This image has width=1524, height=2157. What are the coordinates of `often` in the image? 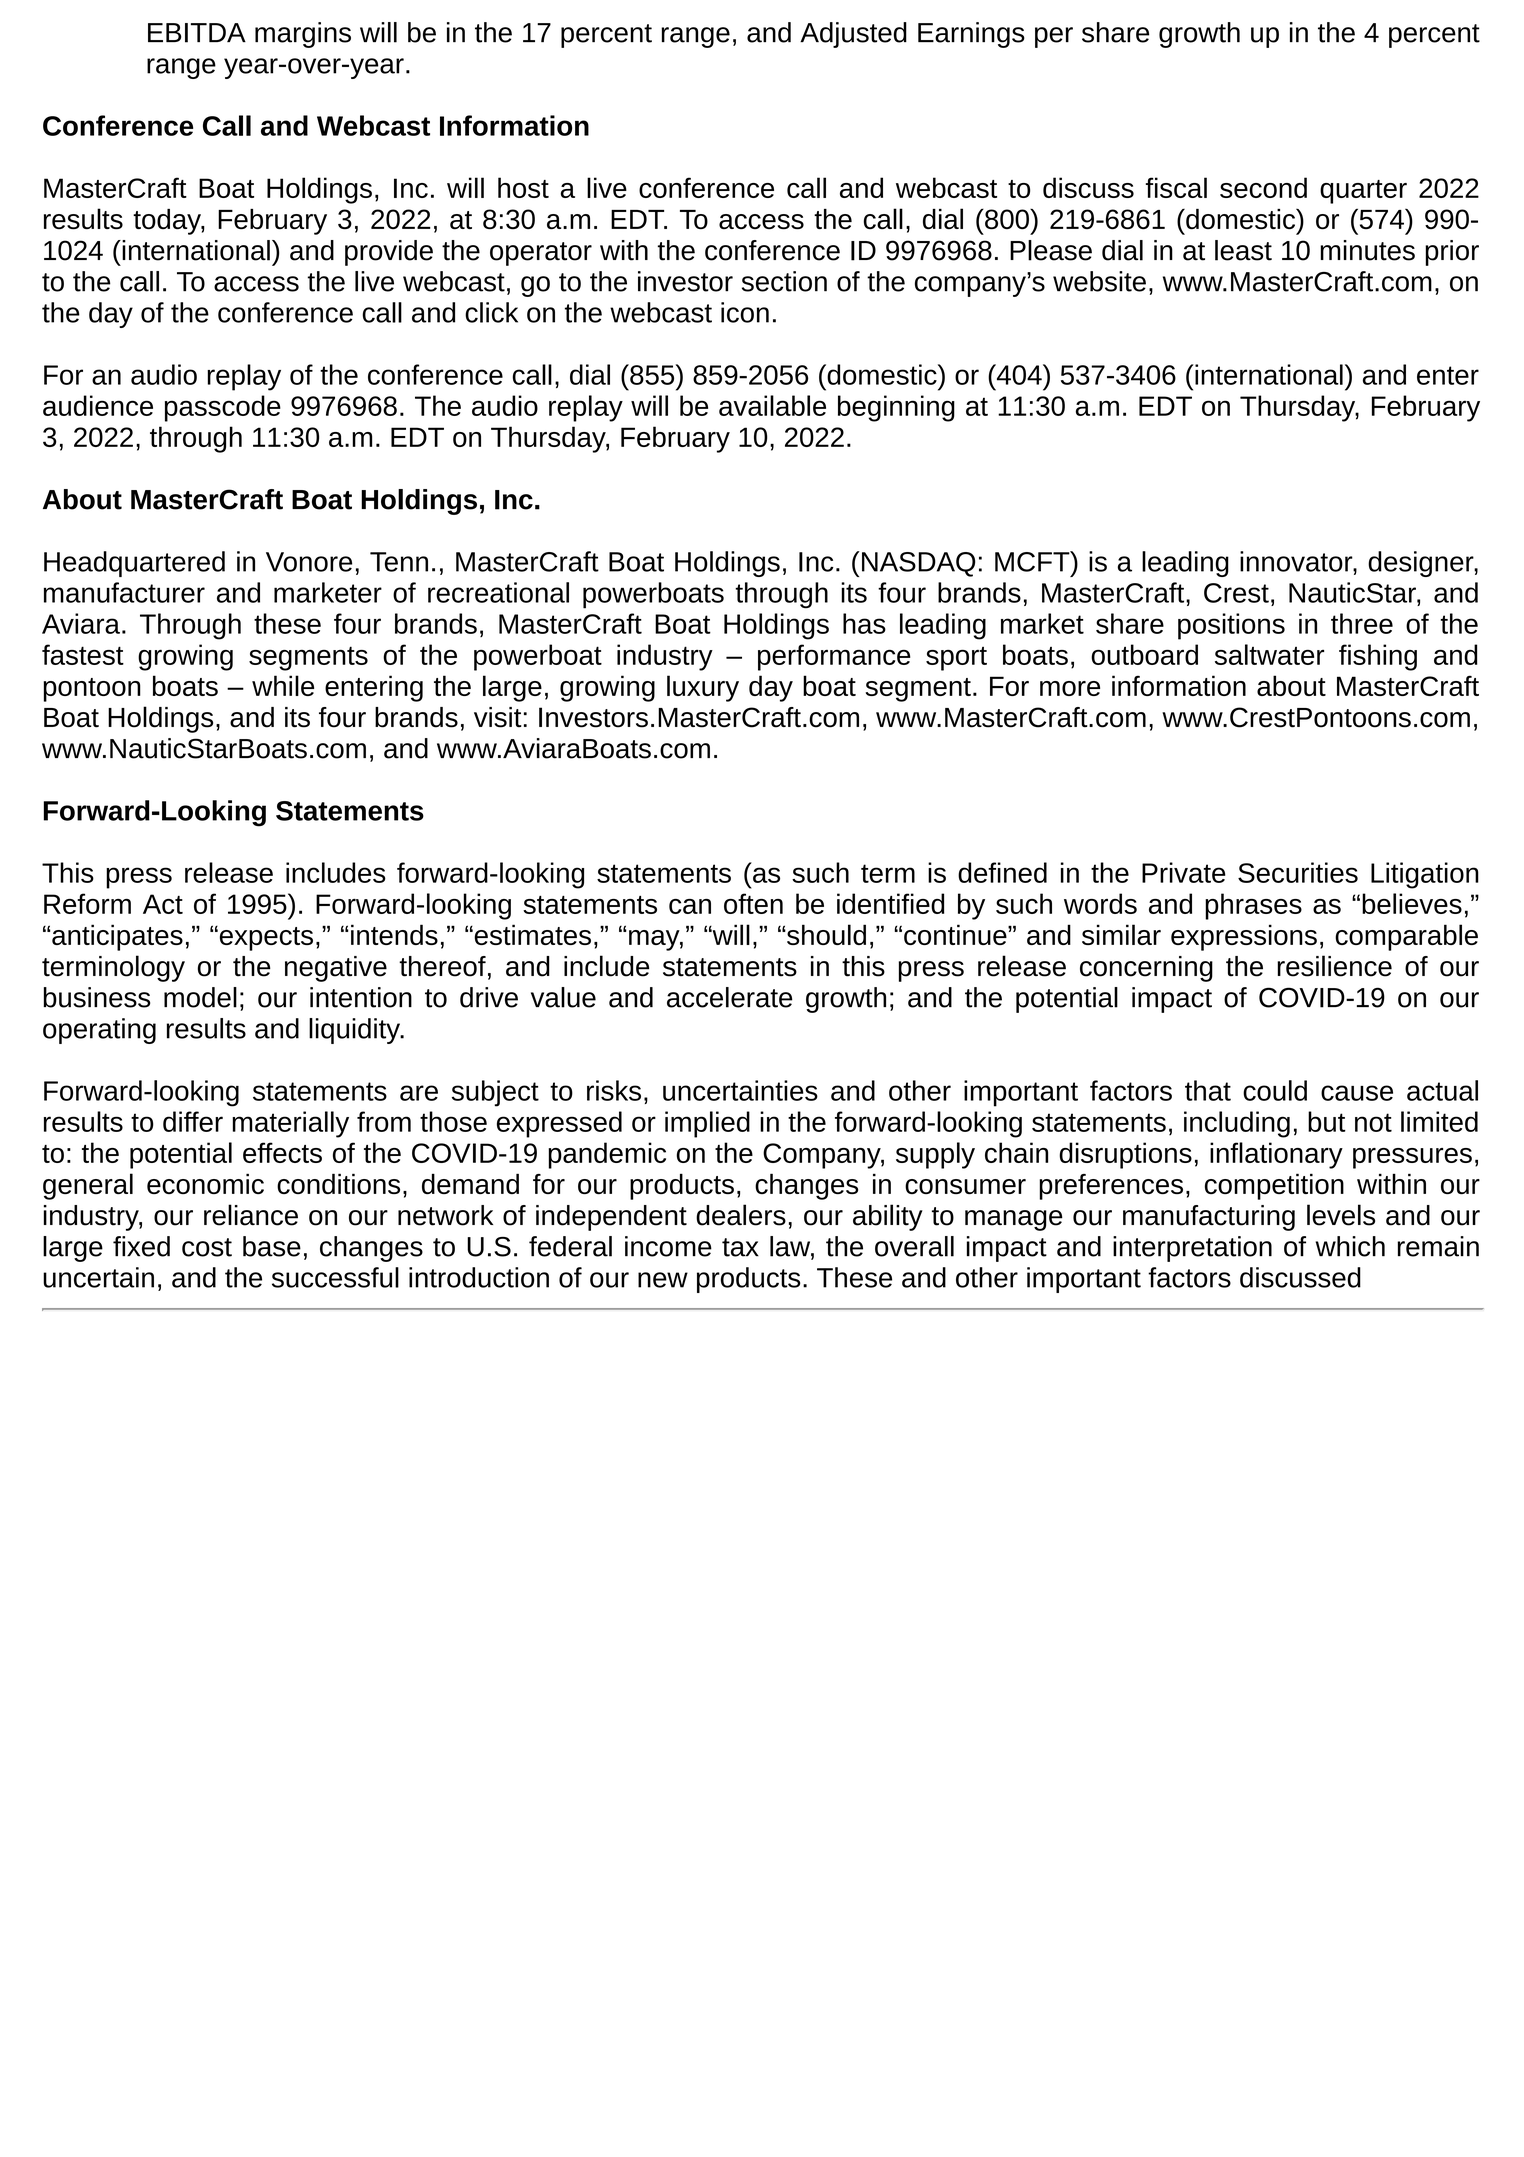 It's located at (753, 903).
